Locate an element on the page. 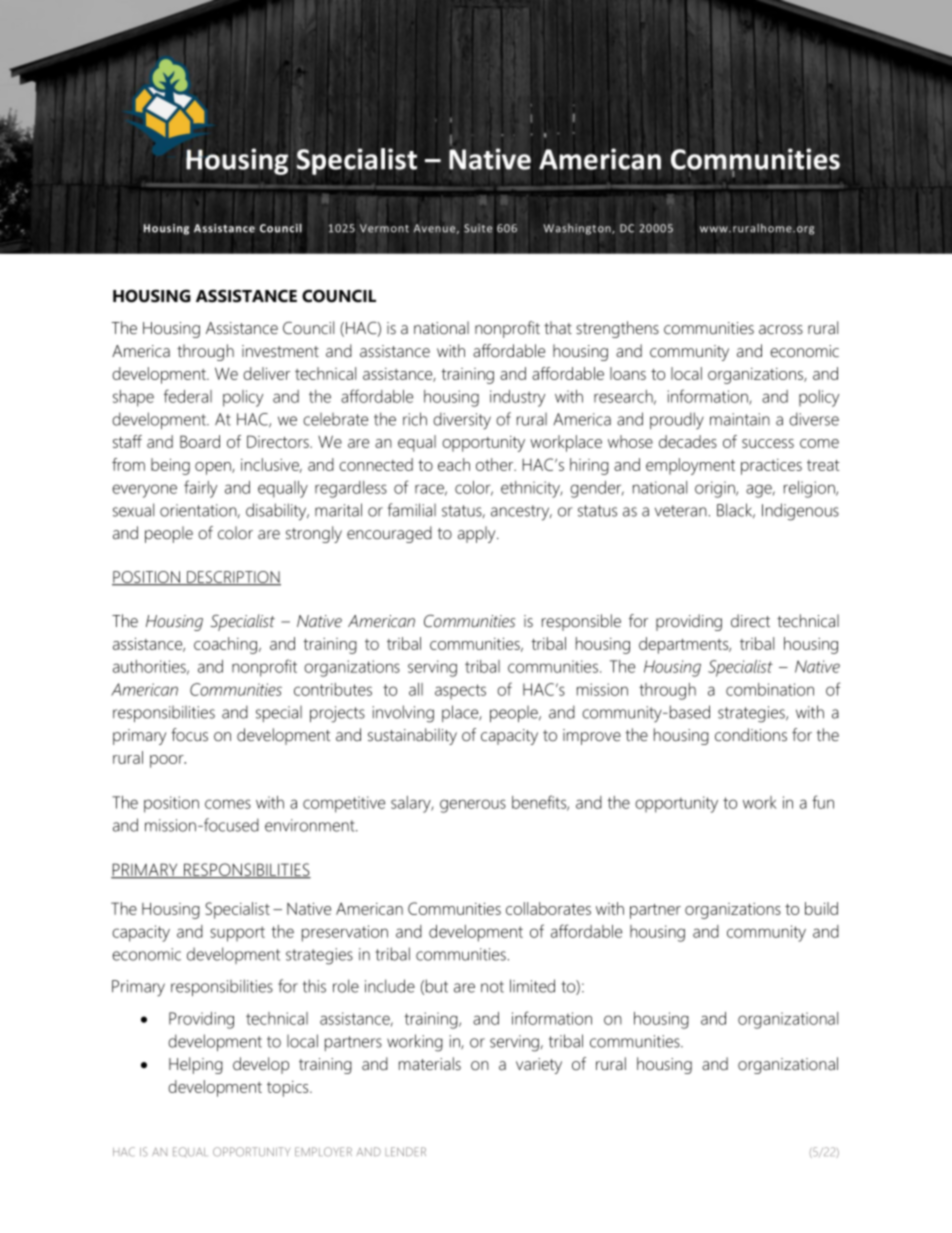 This document has height=1233, width=952. across is located at coordinates (781, 330).
